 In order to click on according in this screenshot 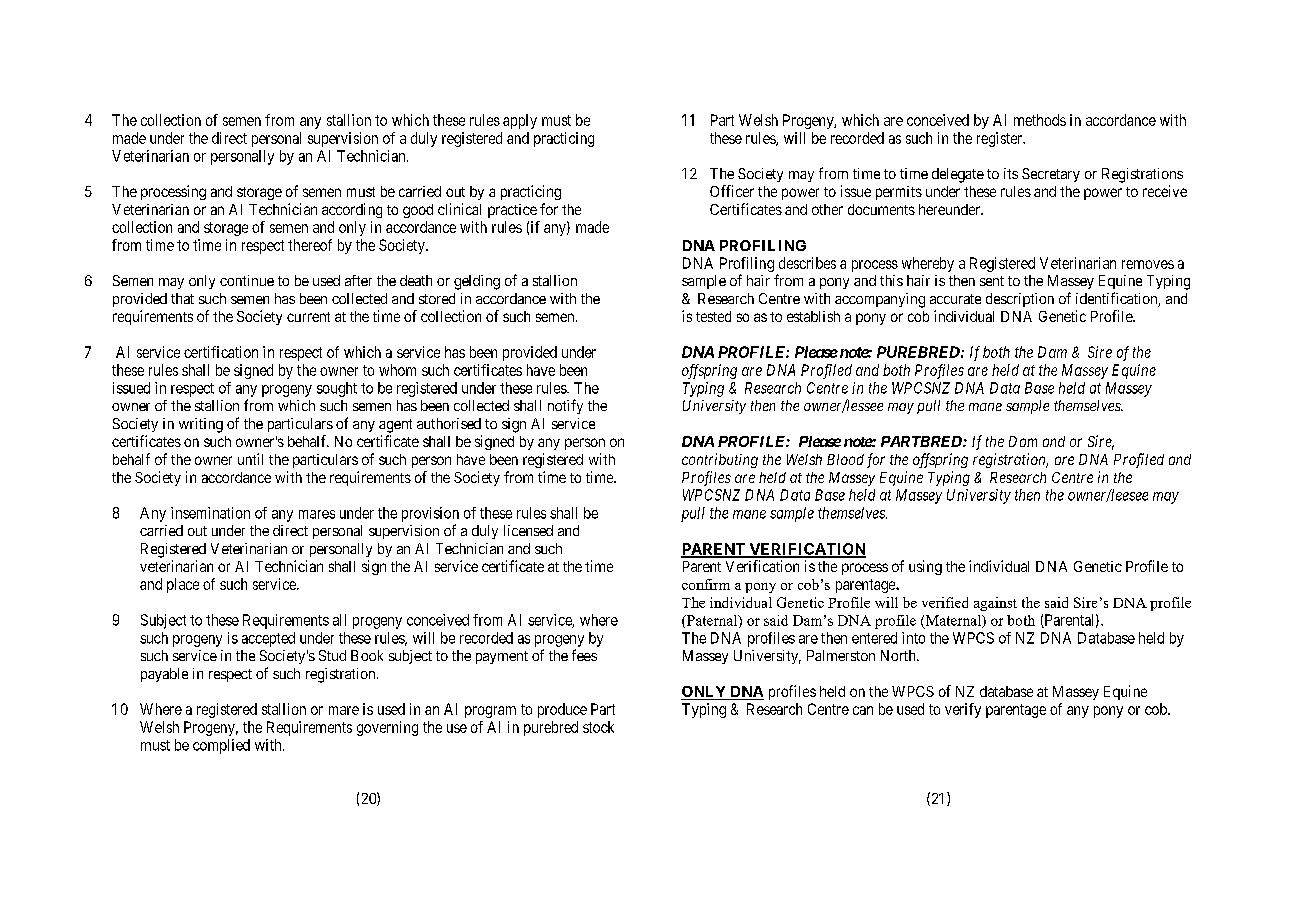, I will do `click(352, 210)`.
